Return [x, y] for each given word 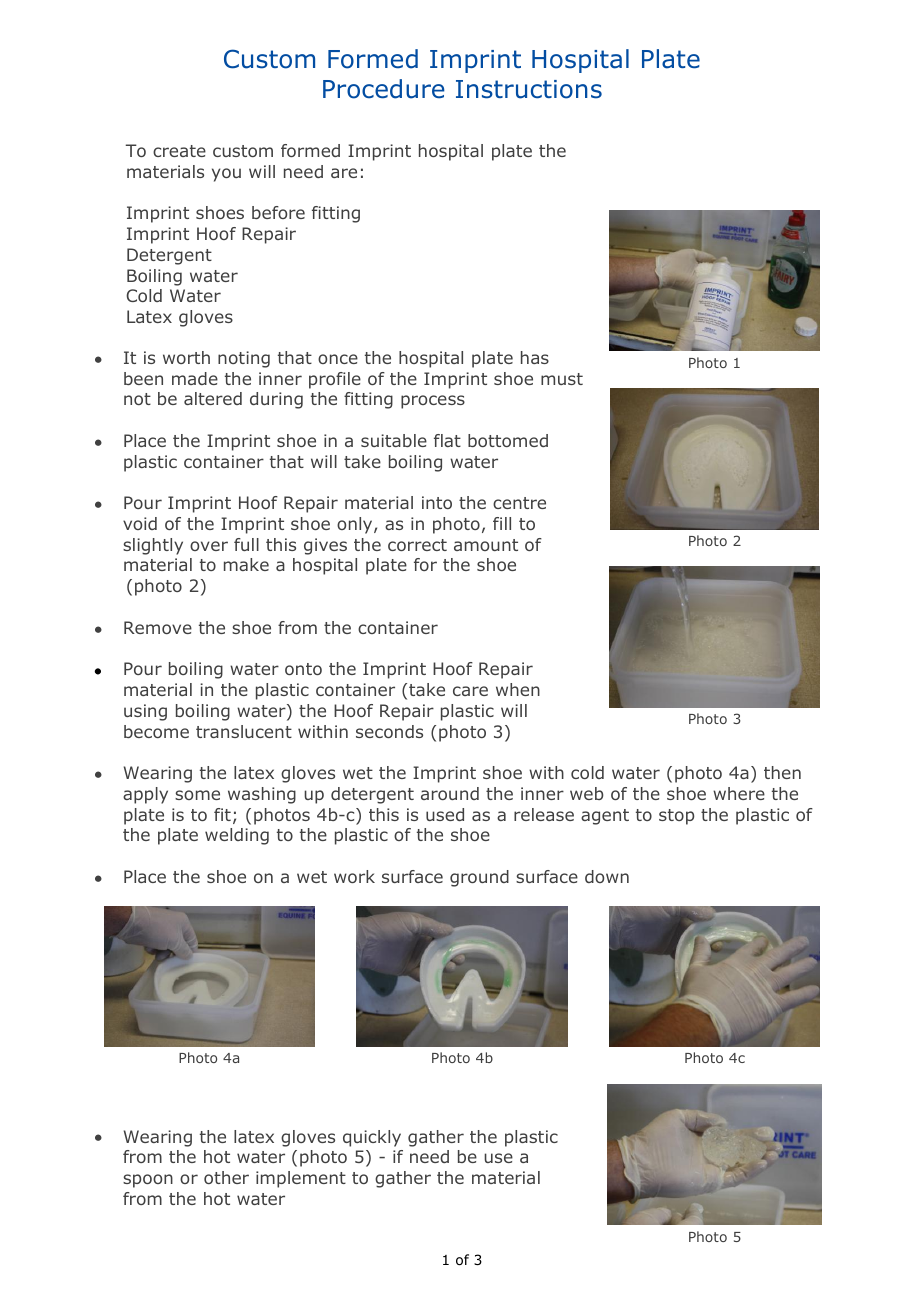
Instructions [529, 89]
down [607, 876]
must [562, 379]
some [197, 795]
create [179, 151]
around [450, 793]
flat [447, 440]
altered [213, 398]
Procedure [384, 89]
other [226, 1177]
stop [676, 817]
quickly [372, 1138]
